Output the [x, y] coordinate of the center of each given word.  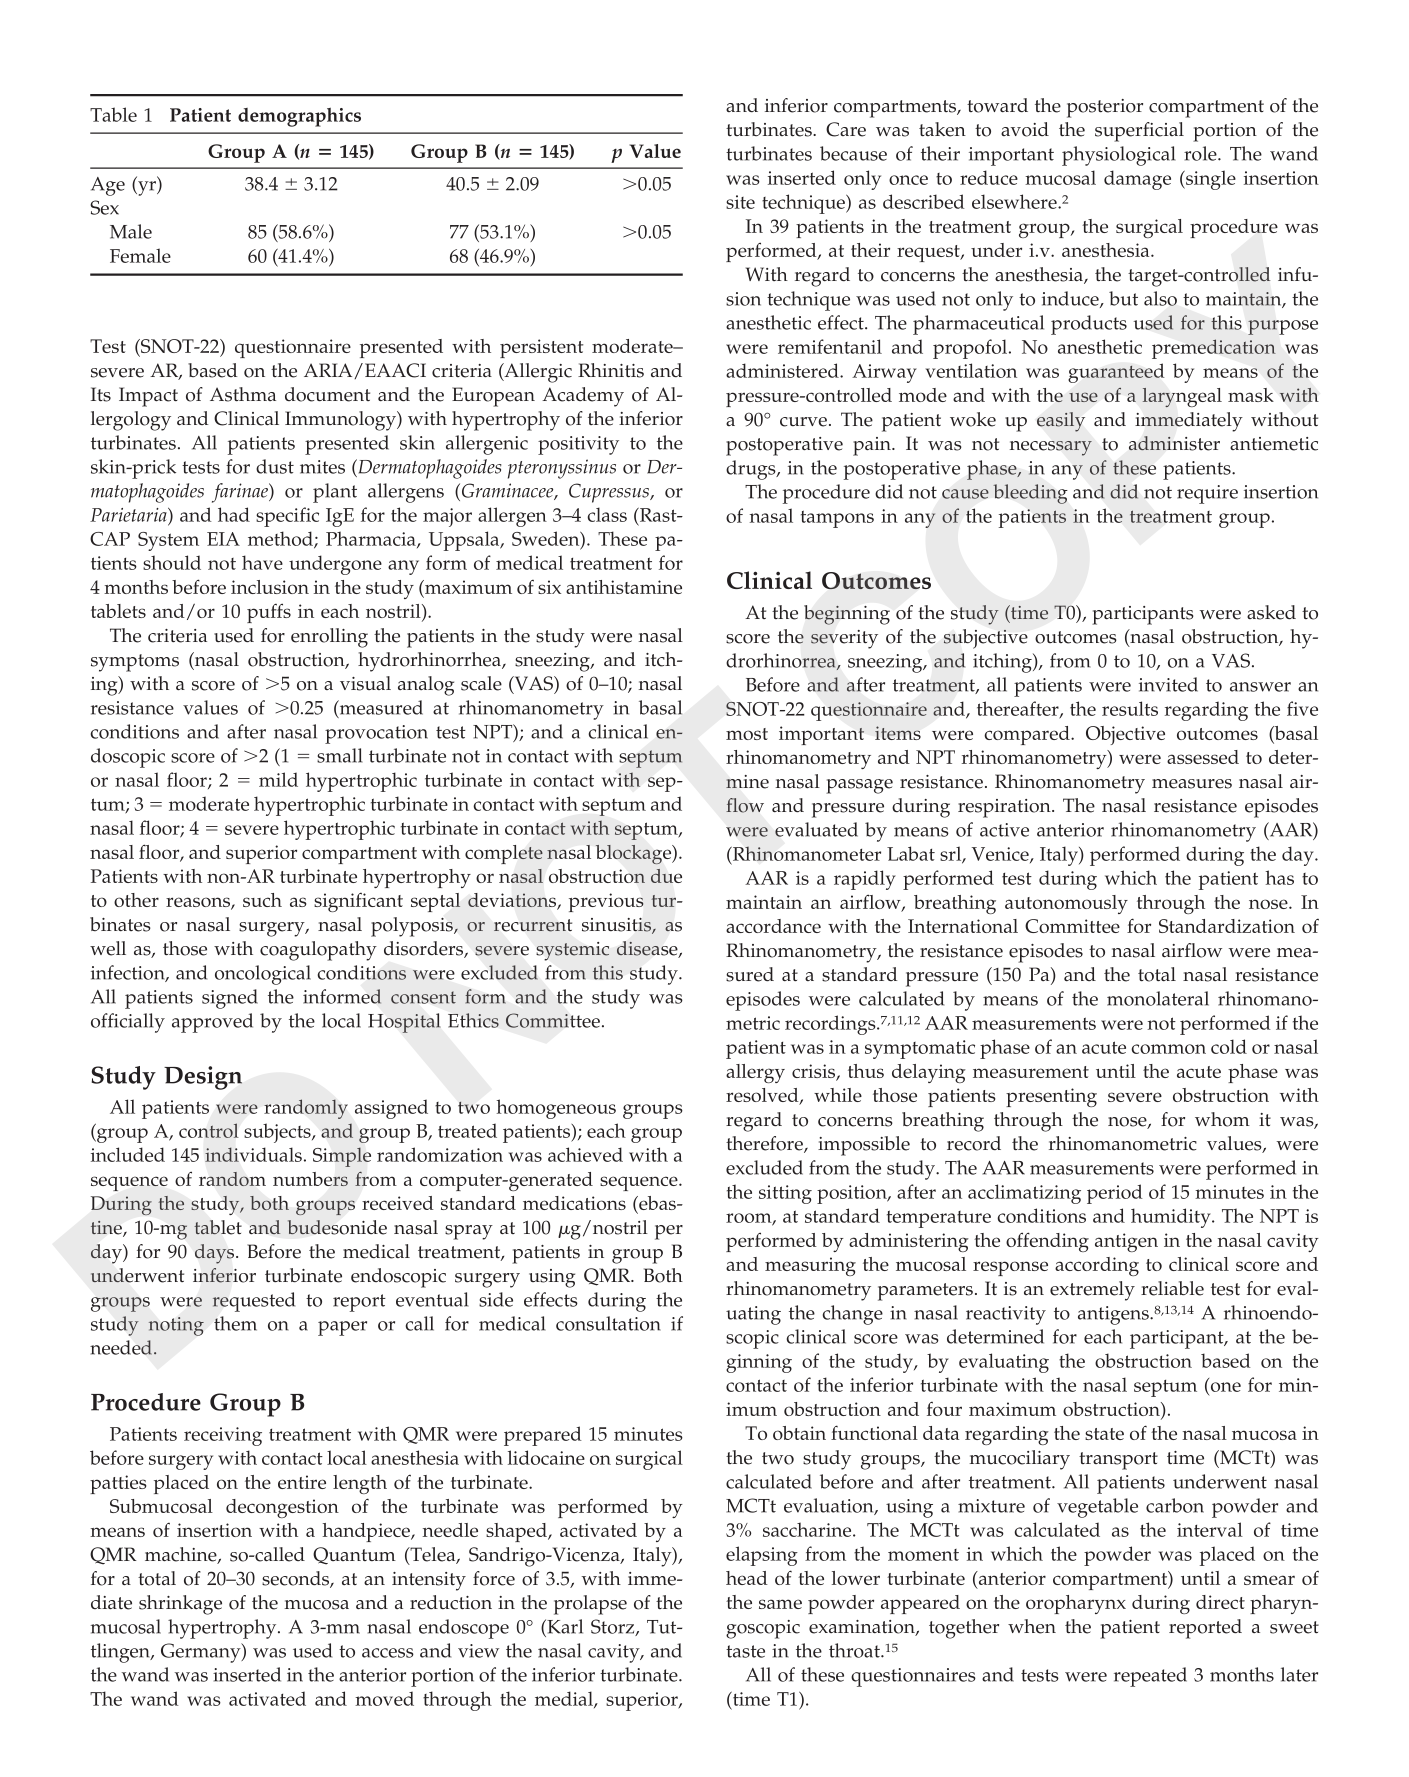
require [1207, 494]
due [666, 876]
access [388, 1653]
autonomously [1066, 904]
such [262, 900]
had [234, 514]
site [740, 202]
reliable [1172, 1288]
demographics [299, 117]
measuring [810, 1266]
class [607, 514]
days [216, 1254]
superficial [1139, 132]
